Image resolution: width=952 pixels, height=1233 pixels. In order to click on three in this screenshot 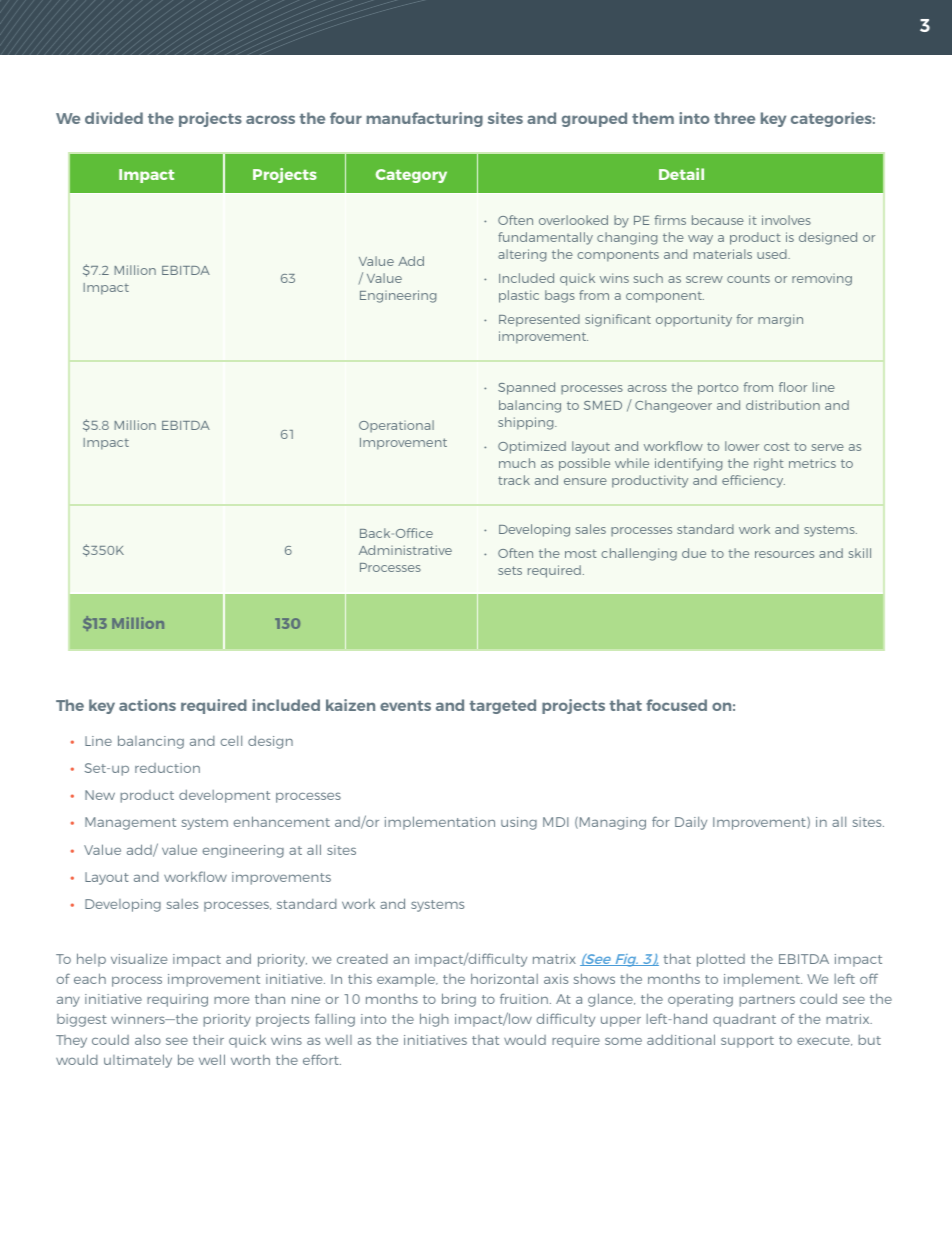, I will do `click(734, 118)`.
